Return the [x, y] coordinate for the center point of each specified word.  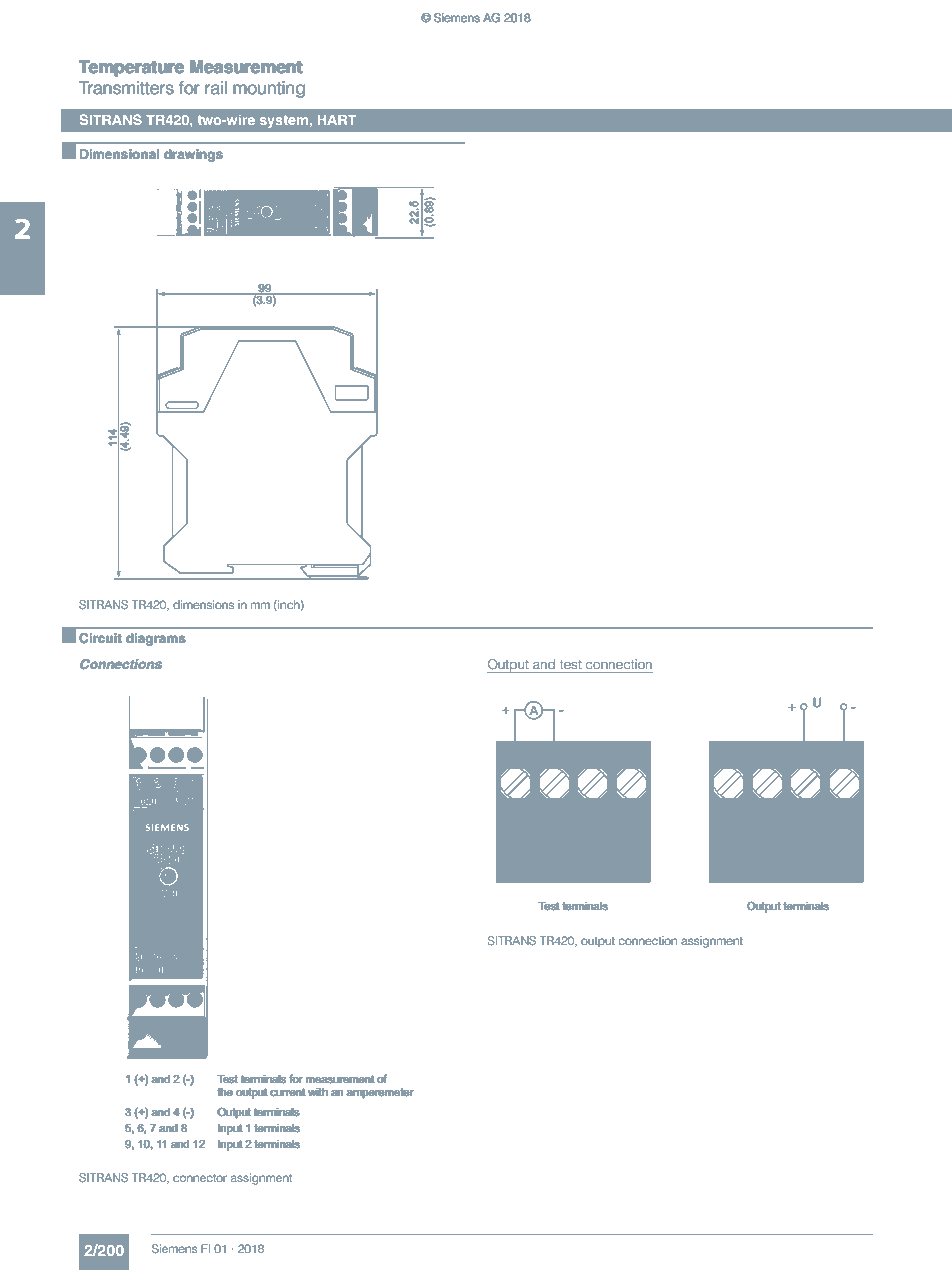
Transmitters [126, 88]
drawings [193, 155]
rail [216, 87]
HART [337, 120]
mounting [269, 89]
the [225, 1092]
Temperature [131, 68]
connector [200, 1178]
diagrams [156, 639]
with [318, 1092]
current [287, 1092]
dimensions [203, 604]
